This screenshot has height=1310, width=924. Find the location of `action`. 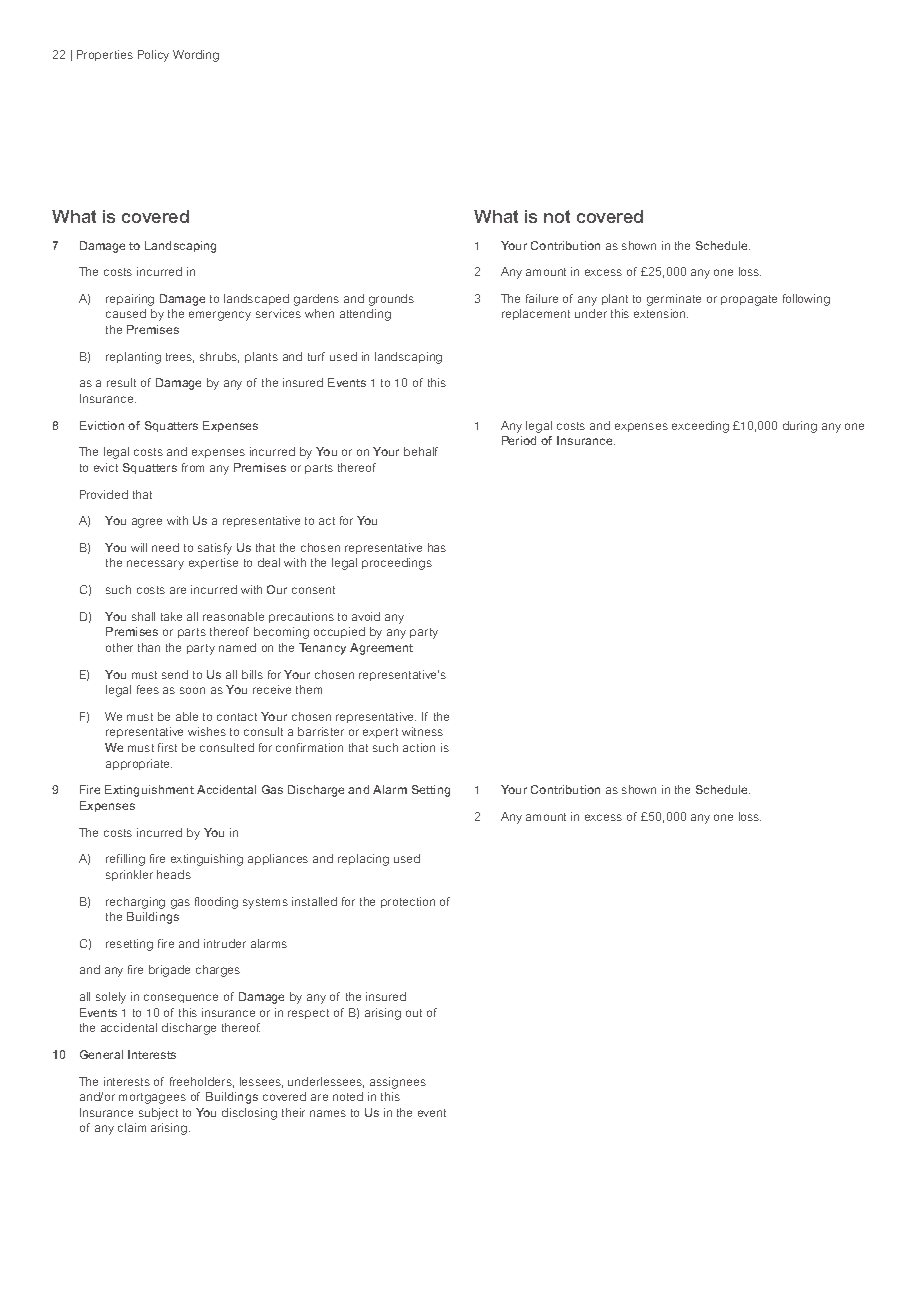

action is located at coordinates (419, 747).
